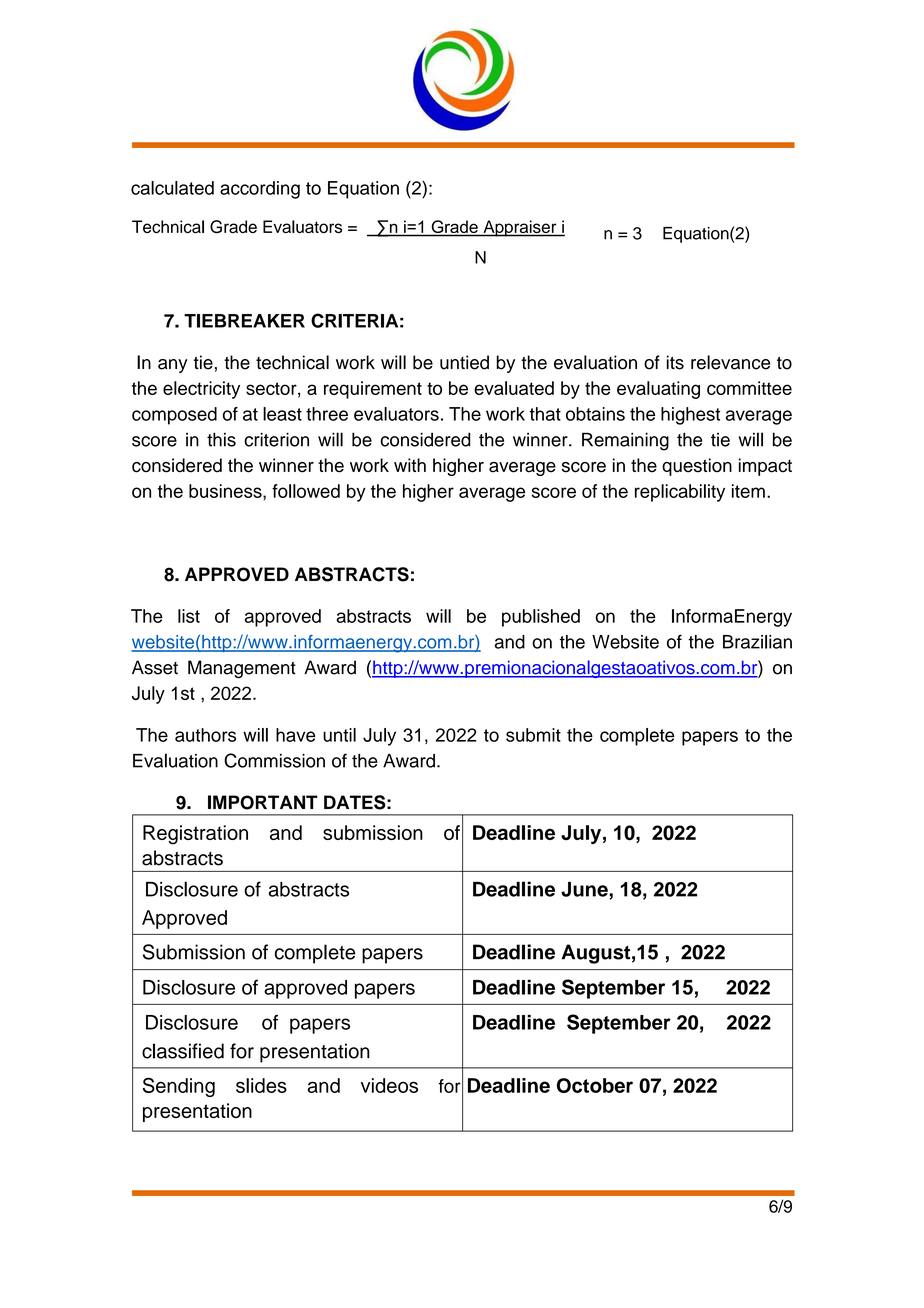  What do you see at coordinates (195, 835) in the image?
I see `Registration` at bounding box center [195, 835].
